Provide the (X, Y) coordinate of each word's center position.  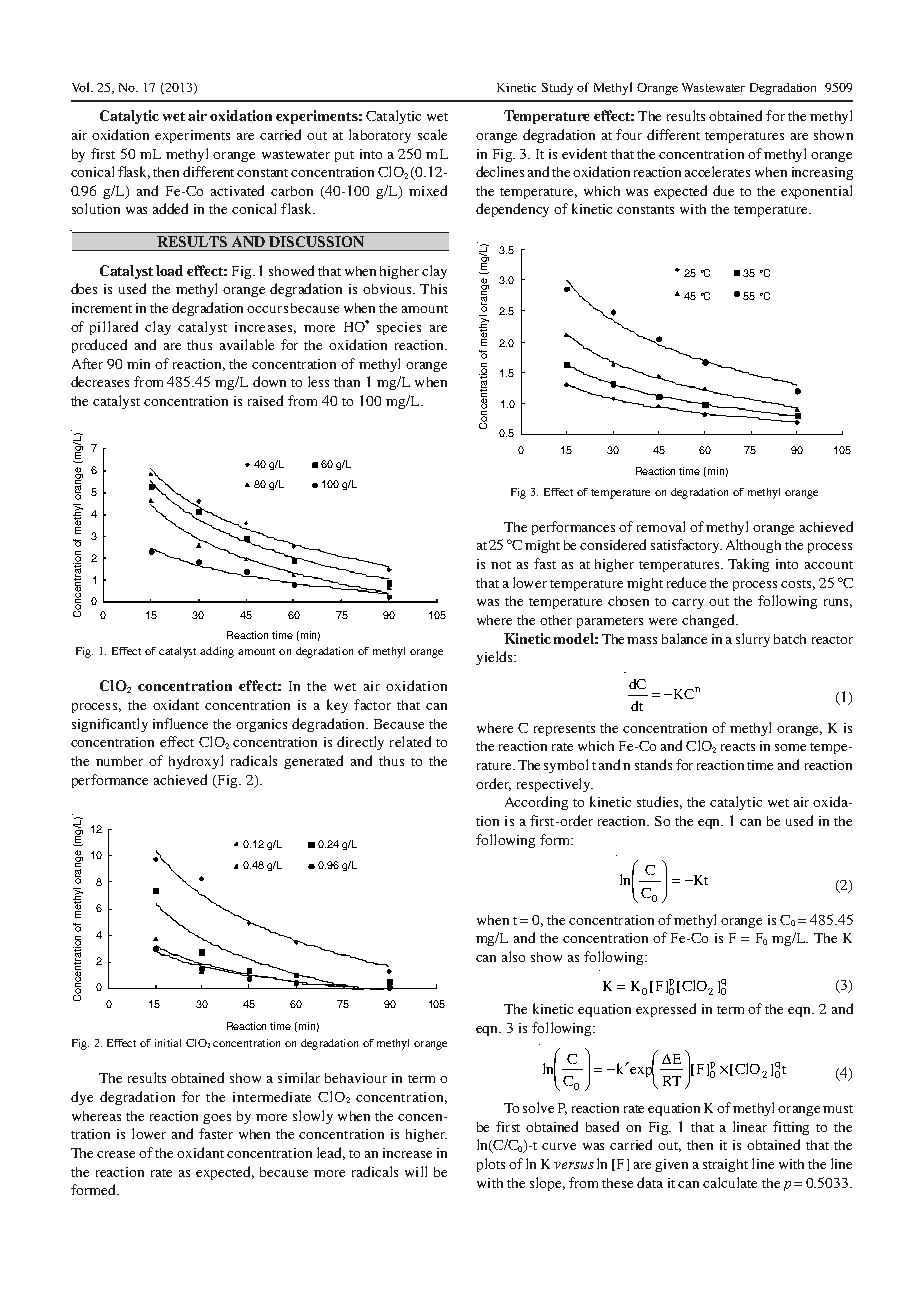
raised (265, 400)
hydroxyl (196, 762)
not (501, 565)
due (723, 190)
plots (491, 1165)
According (536, 803)
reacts (738, 747)
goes (217, 1119)
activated (237, 190)
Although (753, 546)
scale (432, 134)
